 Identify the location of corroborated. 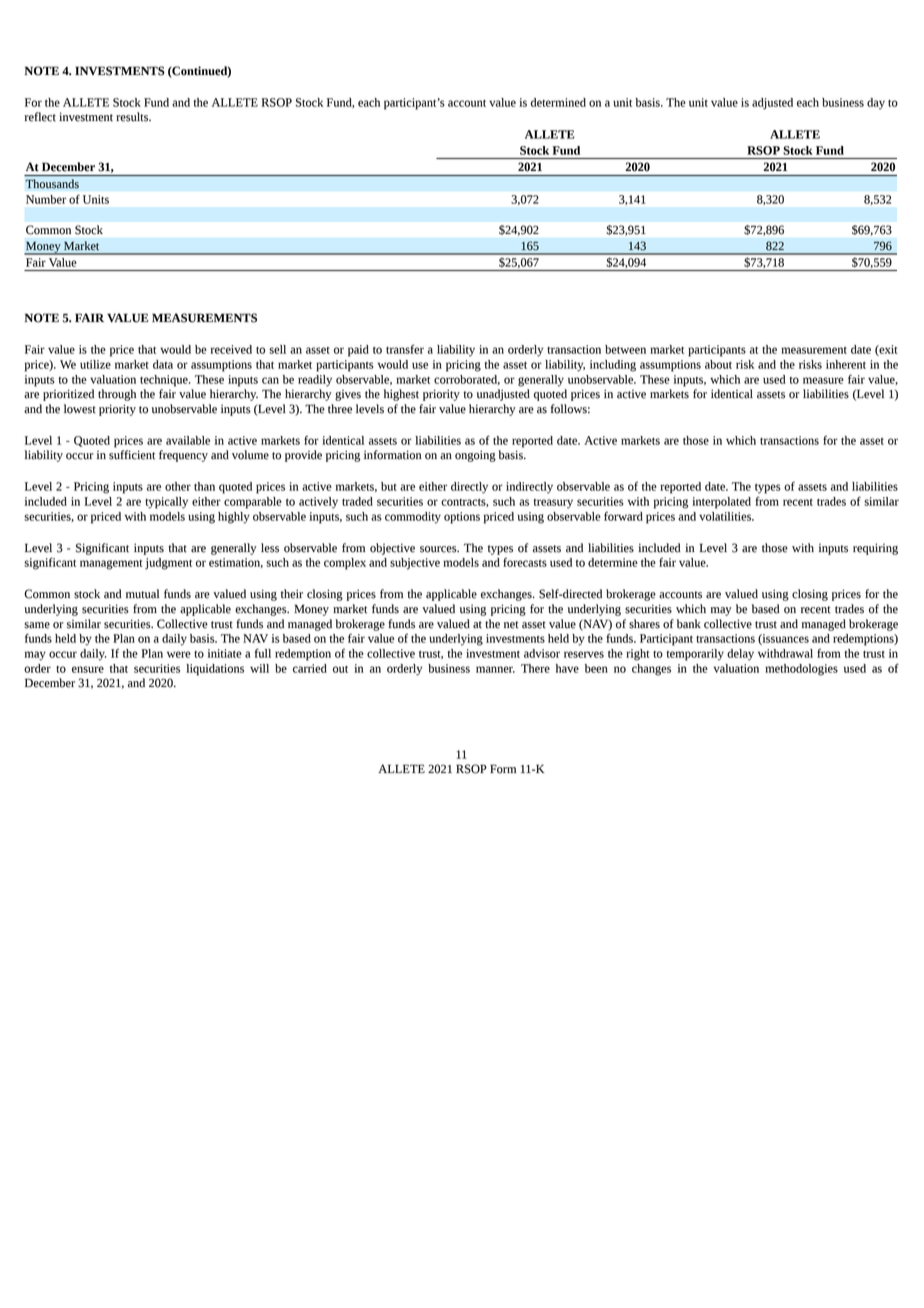
(467, 380).
